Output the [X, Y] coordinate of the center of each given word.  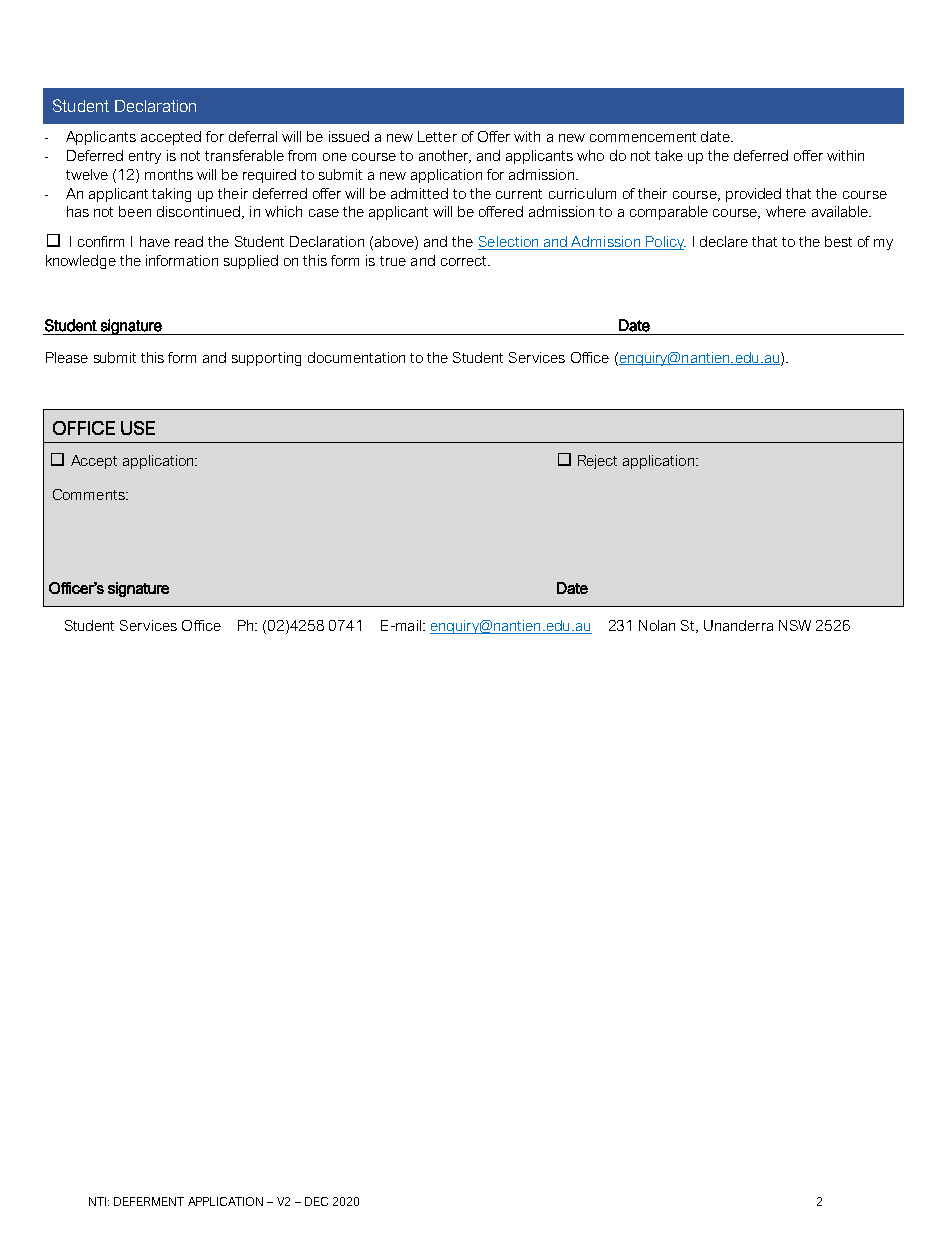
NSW [795, 625]
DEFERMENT [149, 1201]
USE [138, 428]
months [169, 174]
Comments [90, 494]
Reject [597, 462]
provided [753, 195]
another [445, 156]
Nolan [657, 625]
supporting [266, 359]
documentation [356, 357]
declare [724, 241]
